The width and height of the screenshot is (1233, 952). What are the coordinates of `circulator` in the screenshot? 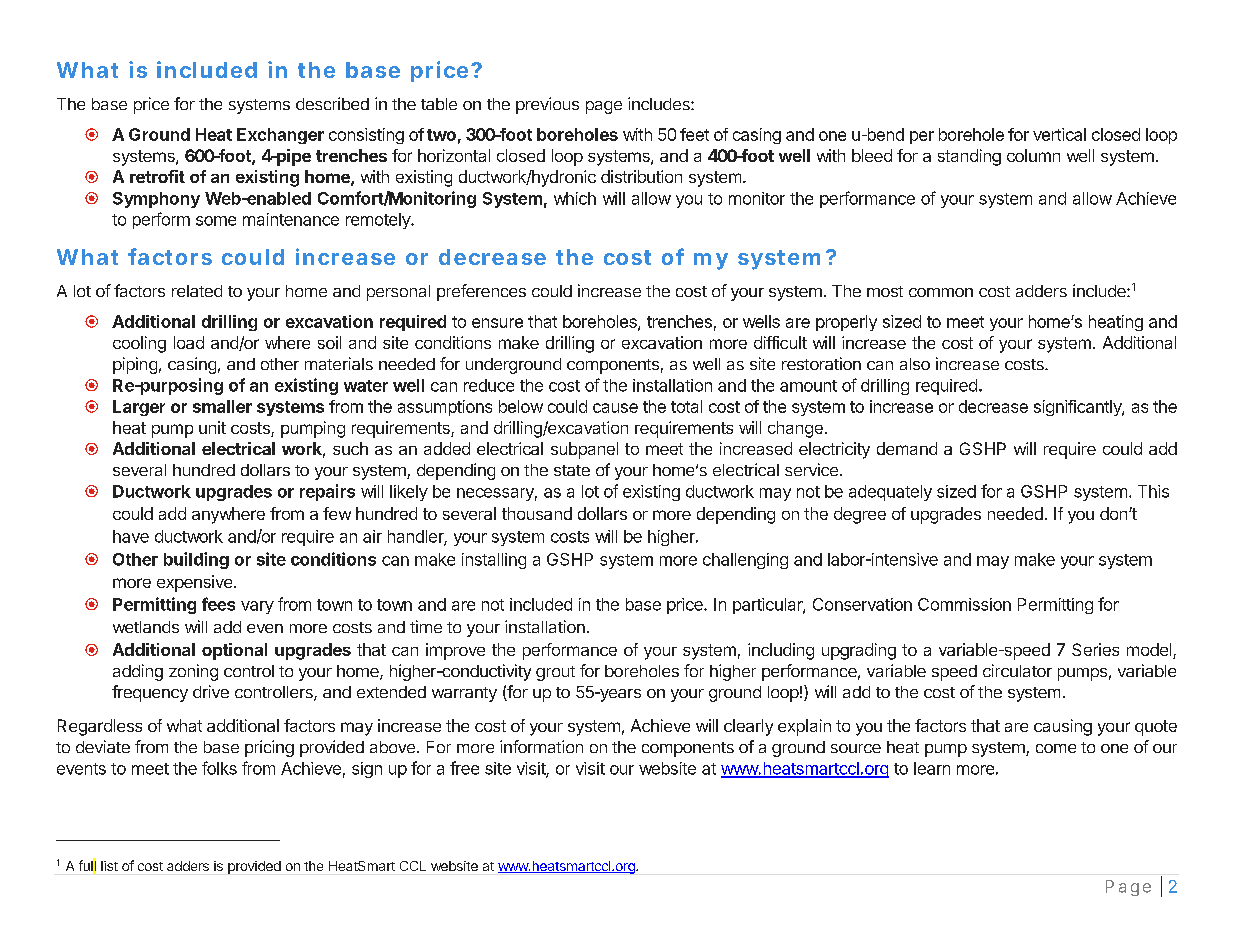 It's located at (1017, 670).
